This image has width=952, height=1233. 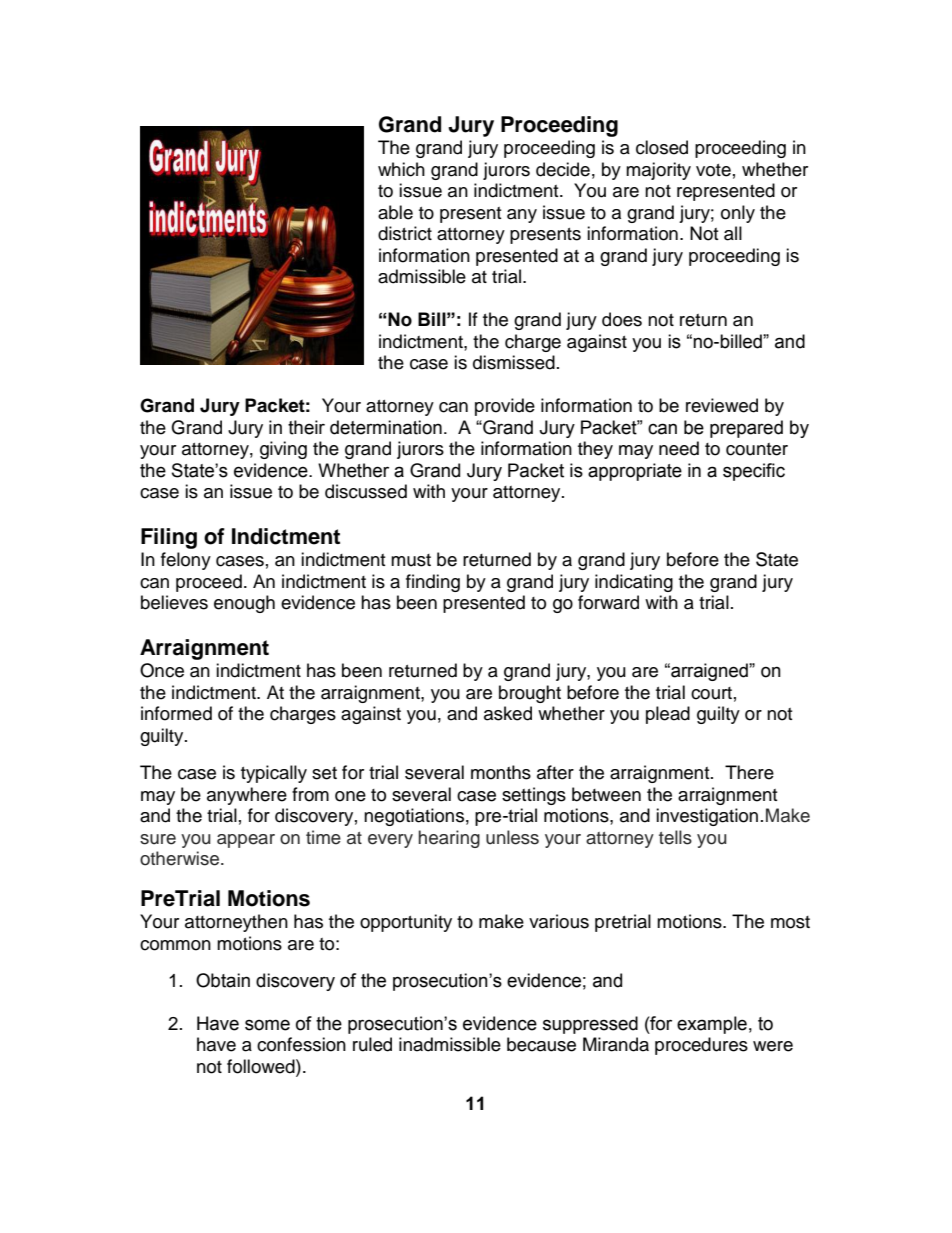 What do you see at coordinates (713, 170) in the image?
I see `vote` at bounding box center [713, 170].
